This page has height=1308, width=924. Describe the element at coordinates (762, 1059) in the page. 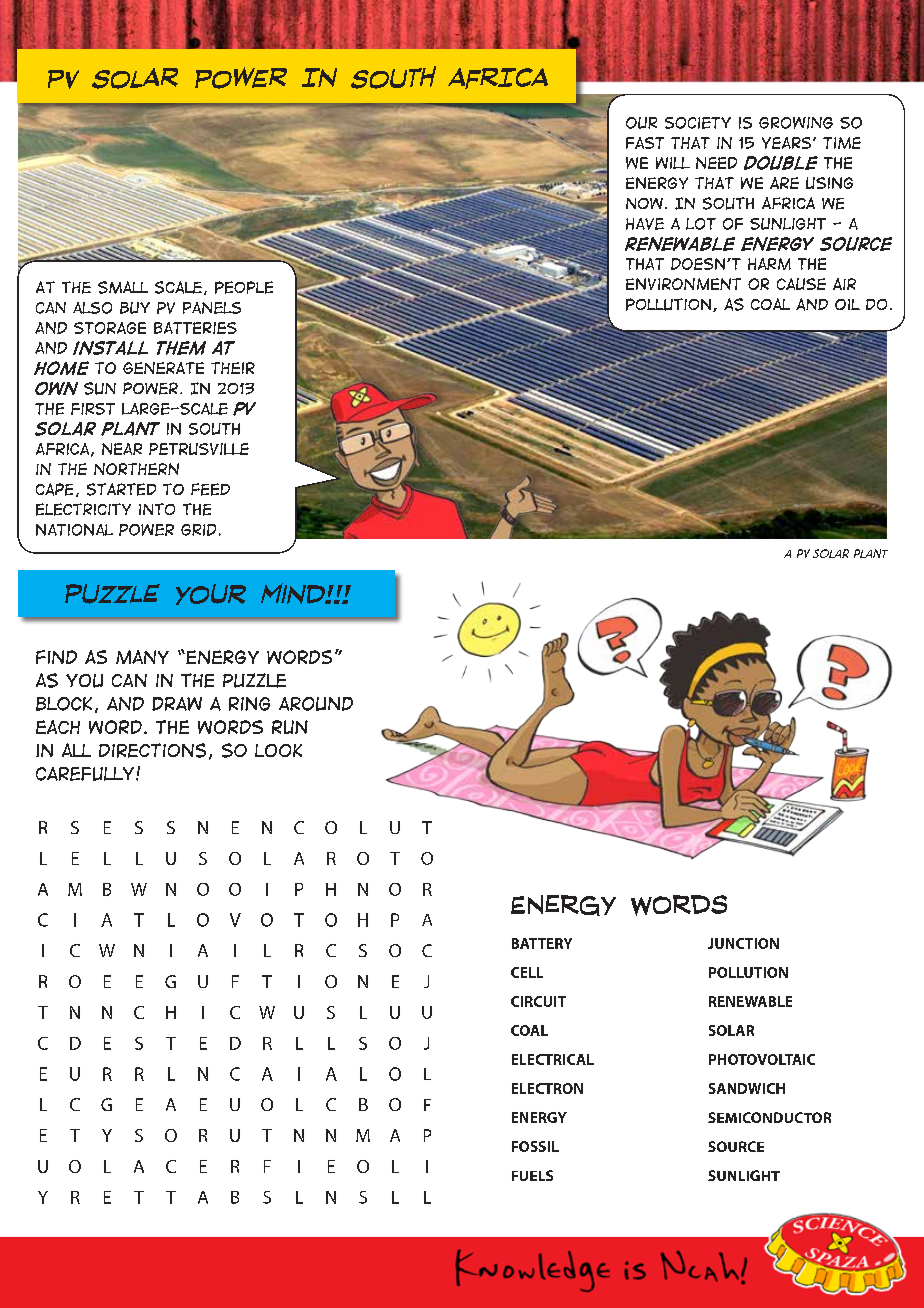

I see `PHOTOVOLTAIC` at that location.
